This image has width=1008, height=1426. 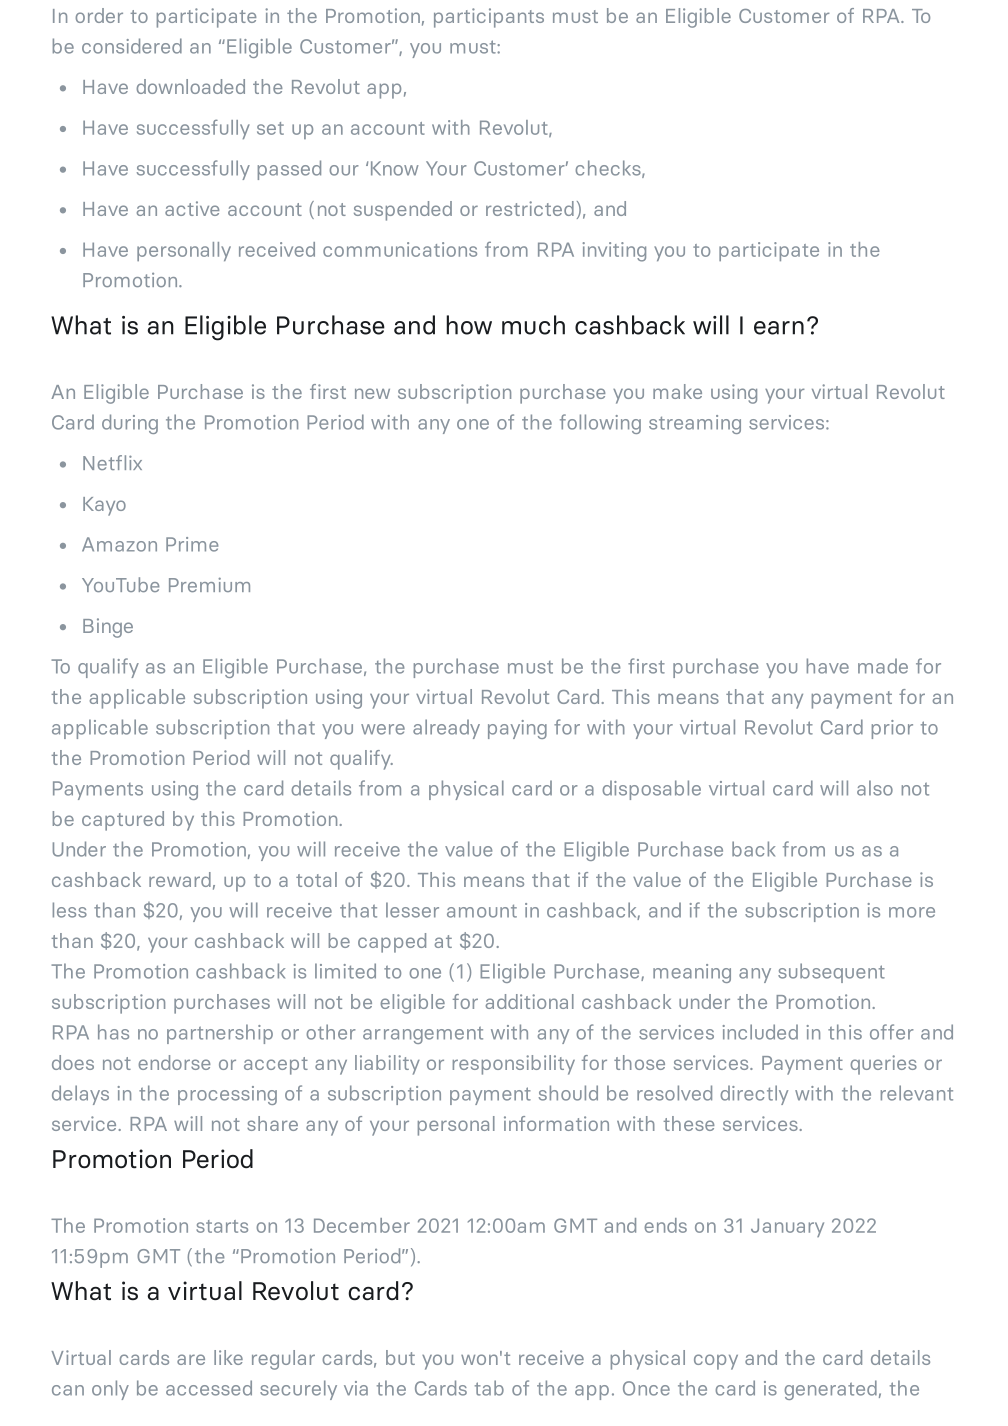 What do you see at coordinates (228, 1357) in the image?
I see `like` at bounding box center [228, 1357].
